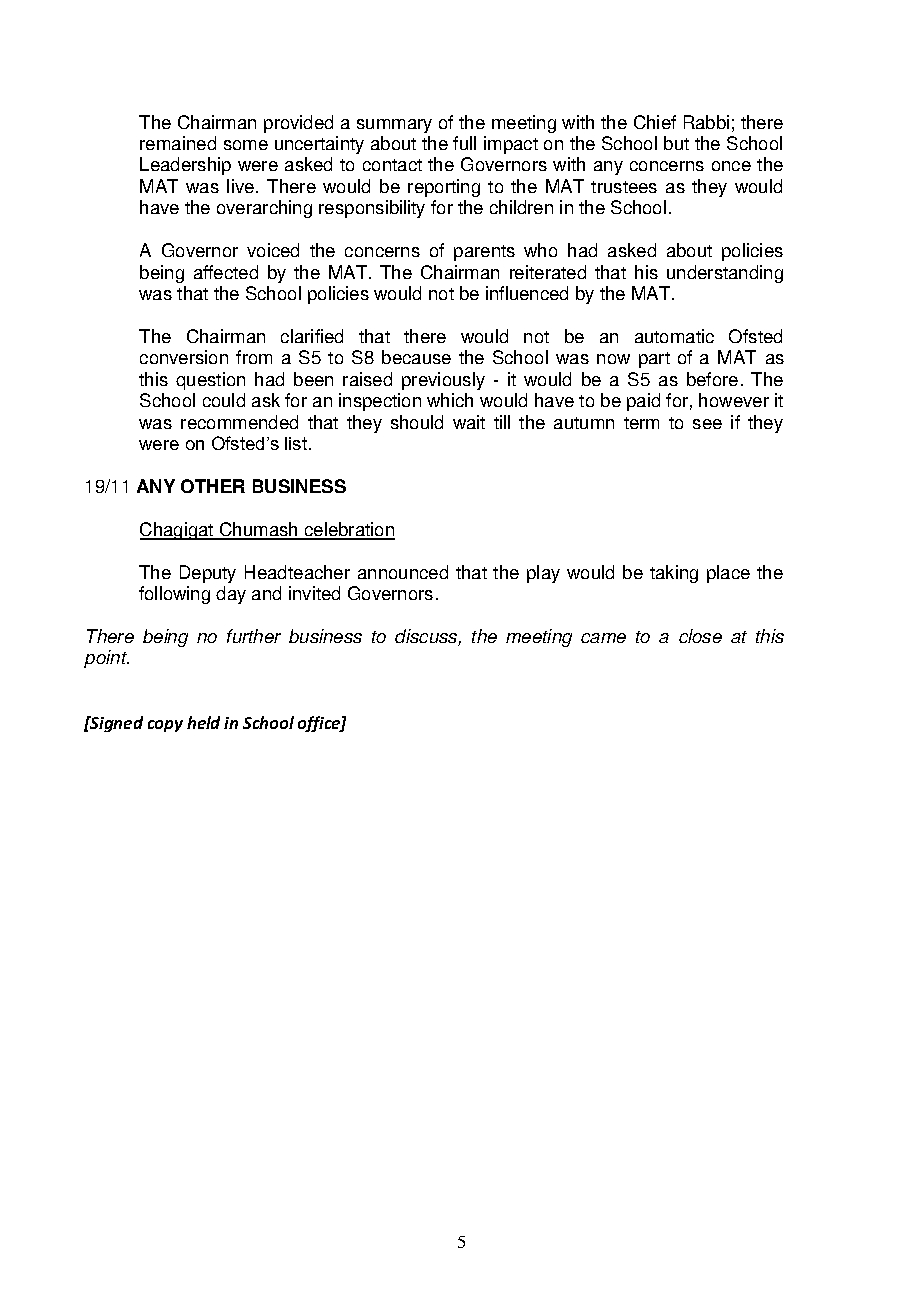 The height and width of the document is (1308, 924). I want to click on Deputy, so click(208, 574).
